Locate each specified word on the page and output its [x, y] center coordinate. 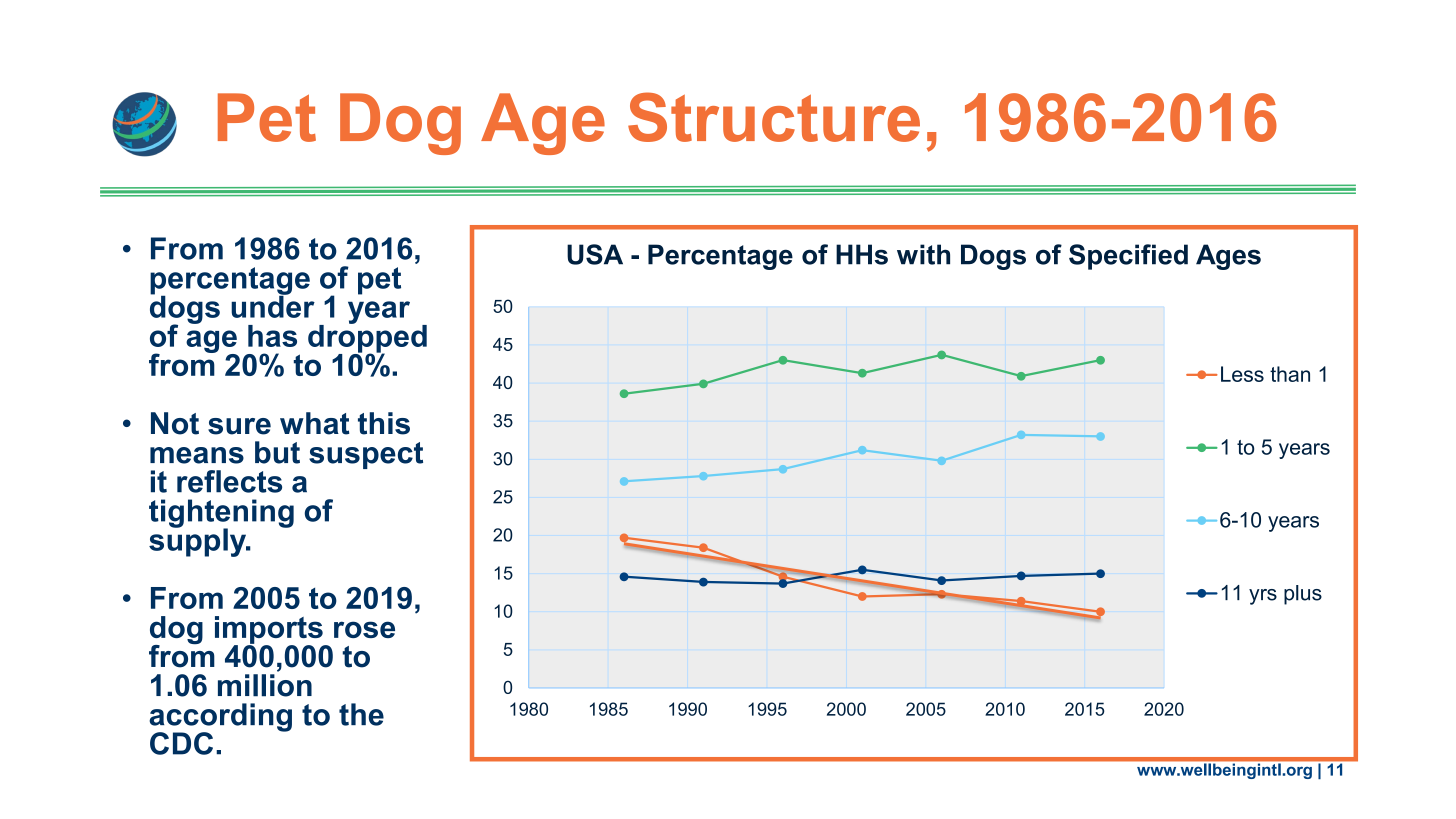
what [314, 423]
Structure [774, 117]
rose [364, 629]
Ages [1228, 257]
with [923, 254]
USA [595, 254]
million [265, 685]
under [273, 305]
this [384, 423]
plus [1303, 595]
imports [270, 631]
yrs [1263, 597]
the [361, 714]
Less [1242, 374]
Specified [1128, 257]
